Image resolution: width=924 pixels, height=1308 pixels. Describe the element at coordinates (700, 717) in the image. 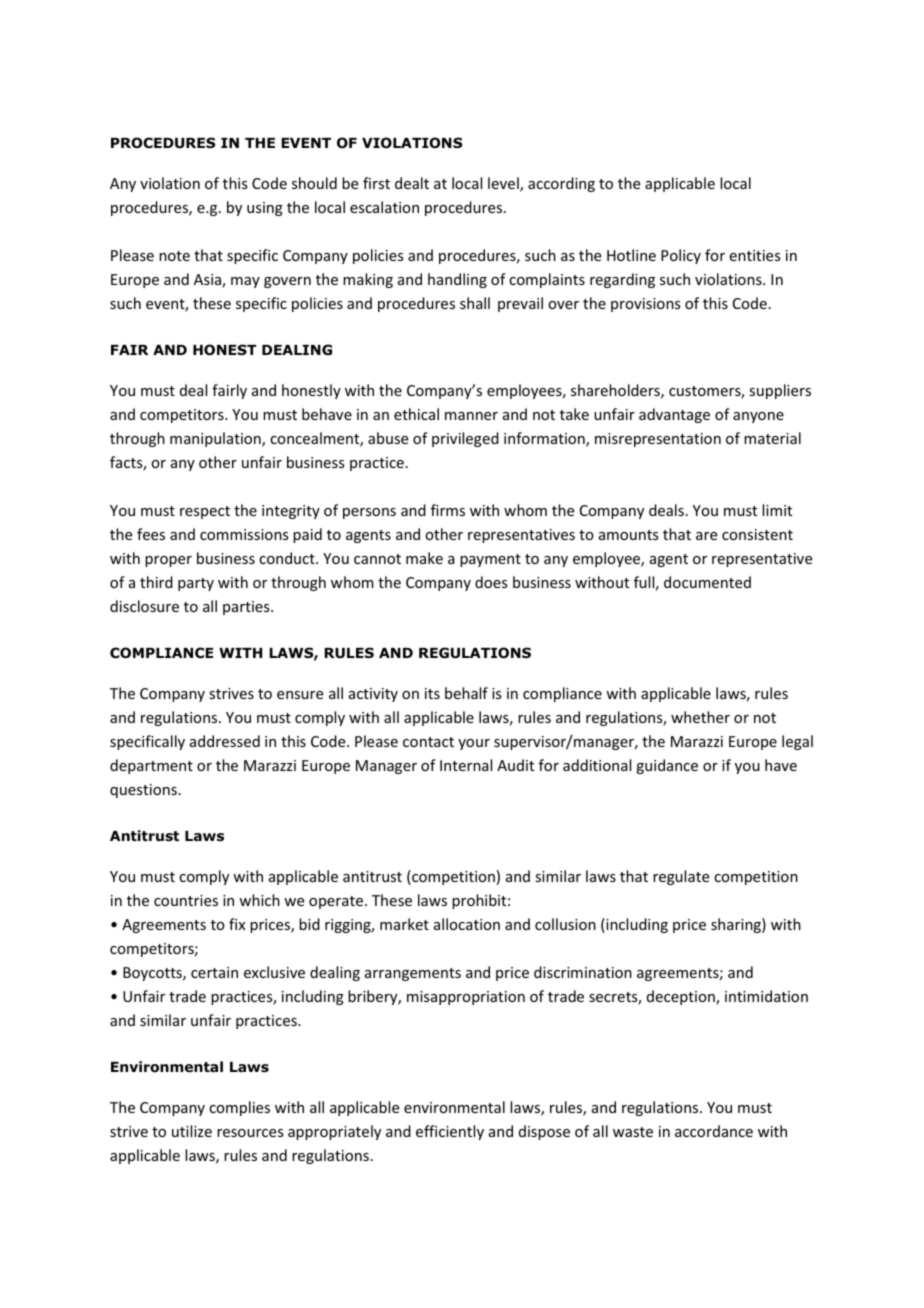

I see `whether` at that location.
